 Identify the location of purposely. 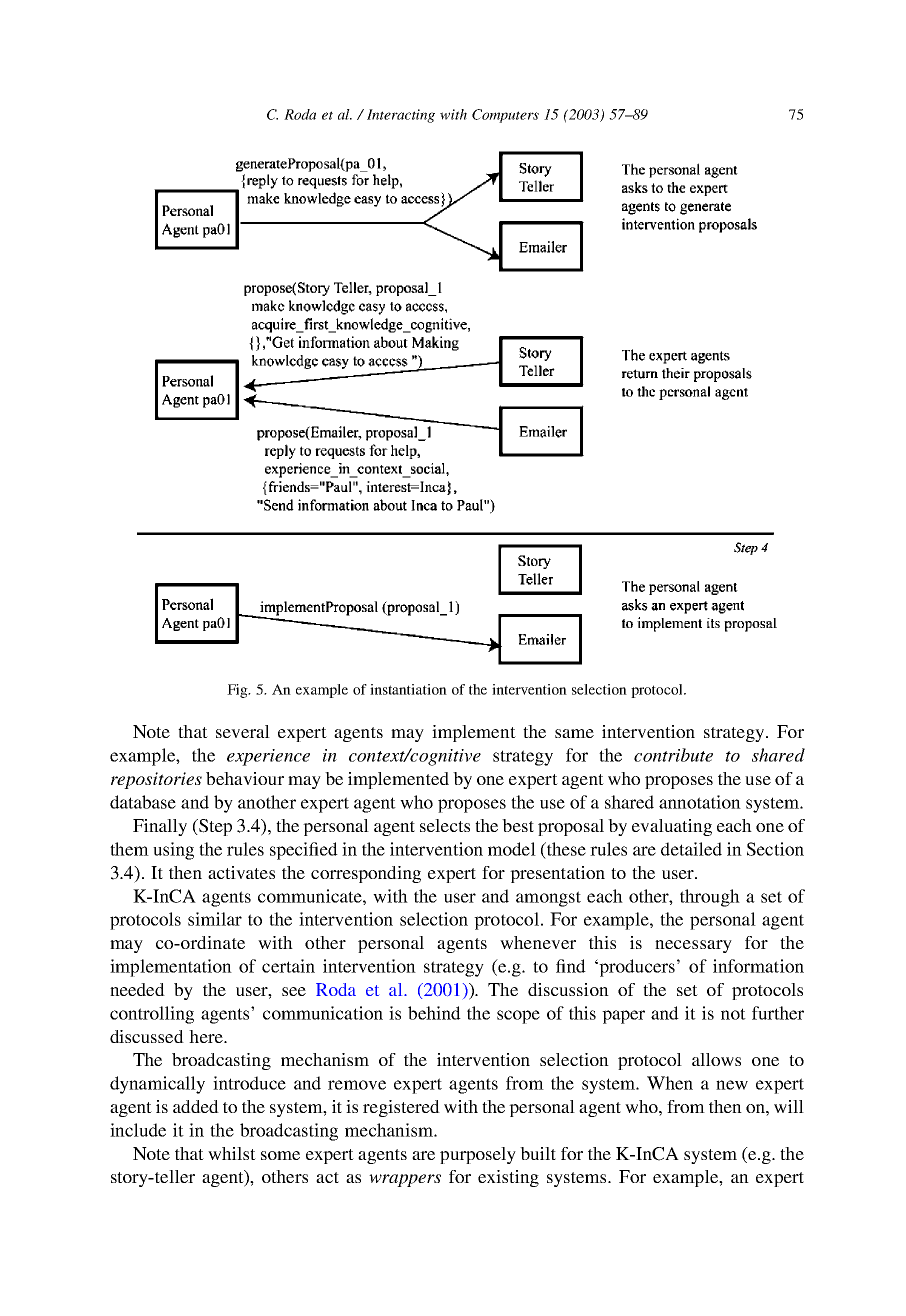
(478, 1155).
